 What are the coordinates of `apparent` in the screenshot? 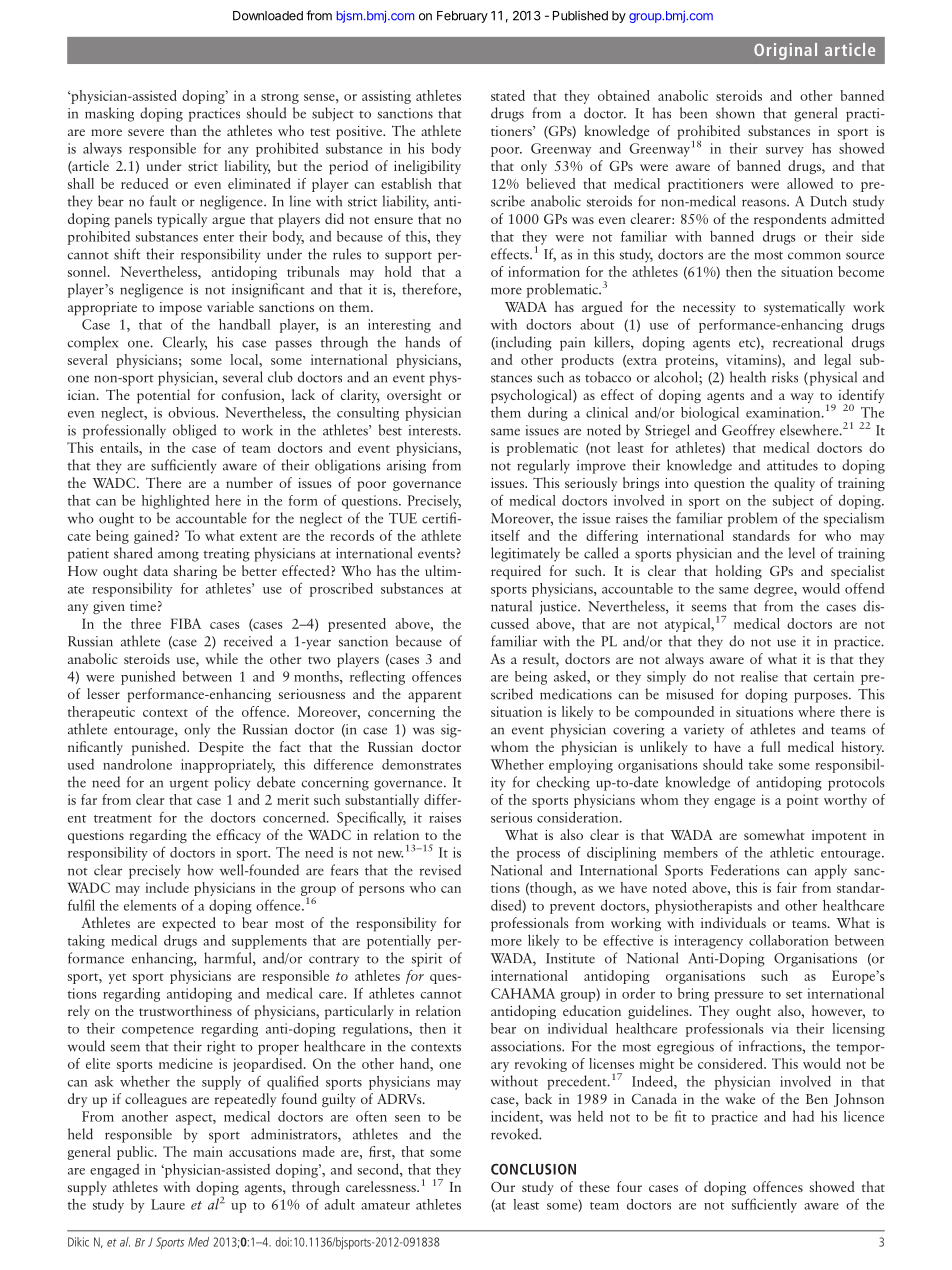 It's located at (434, 697).
